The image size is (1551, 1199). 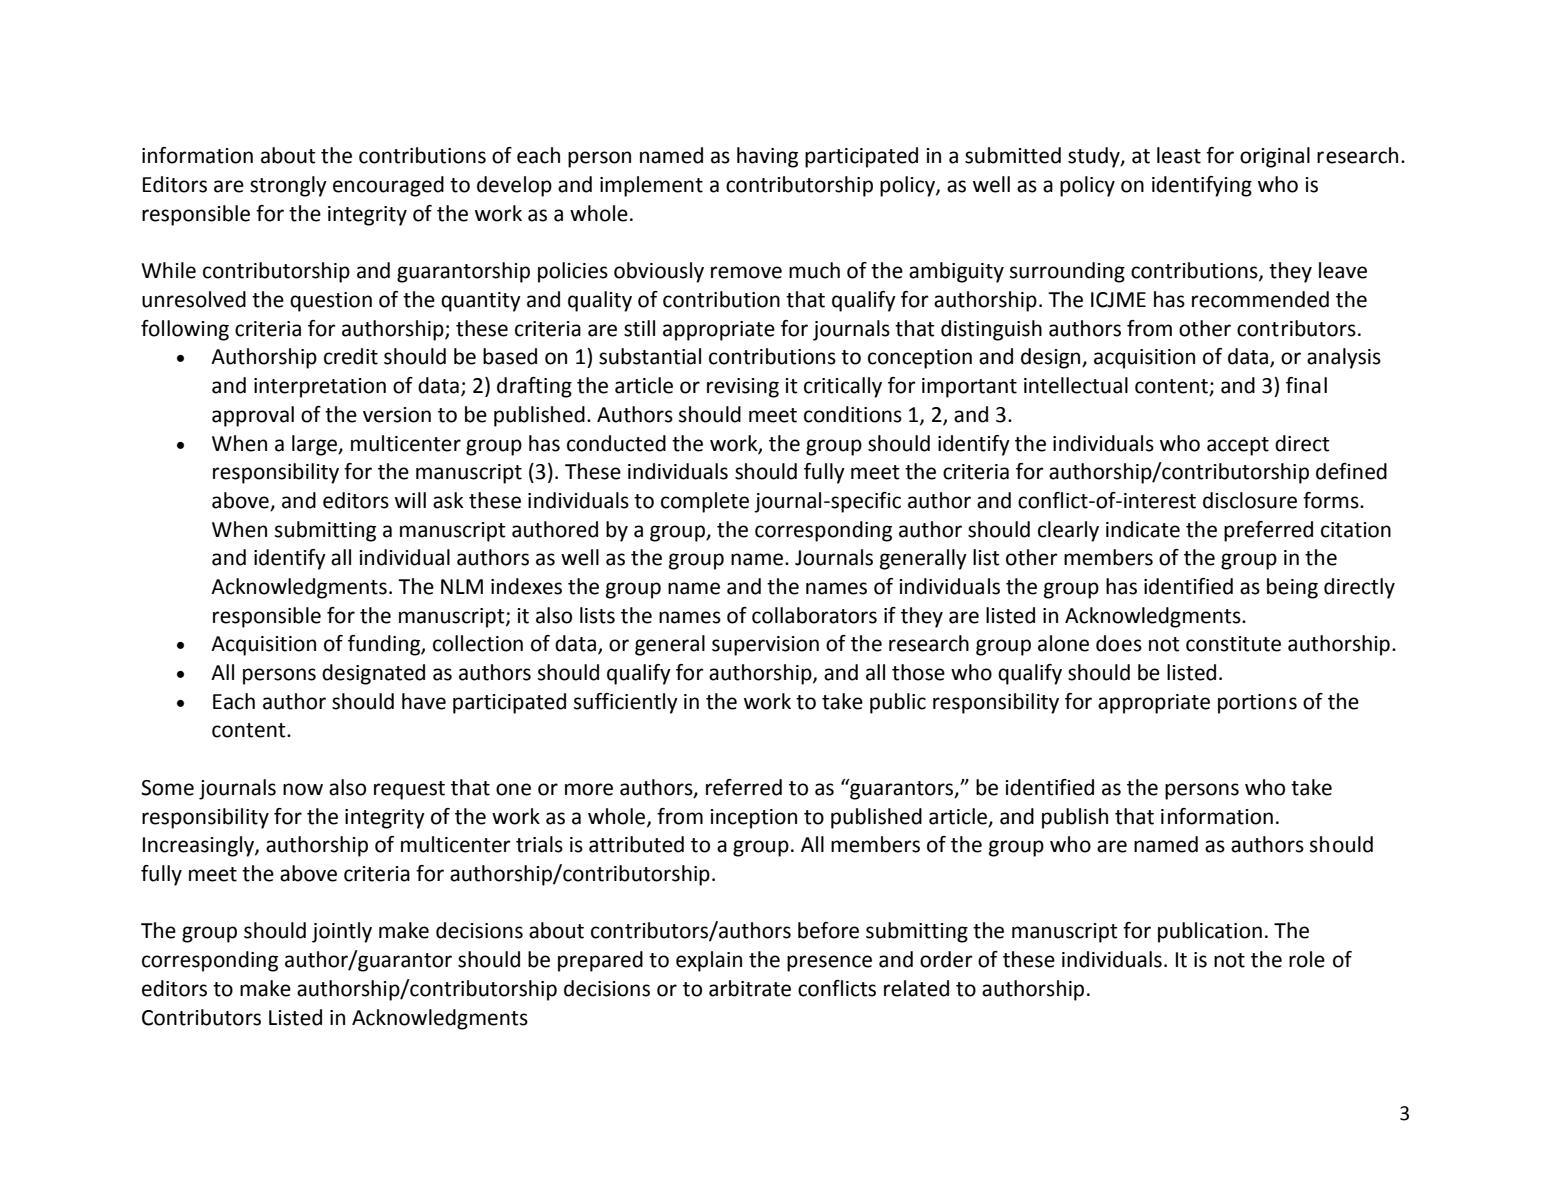 I want to click on having, so click(x=767, y=157).
